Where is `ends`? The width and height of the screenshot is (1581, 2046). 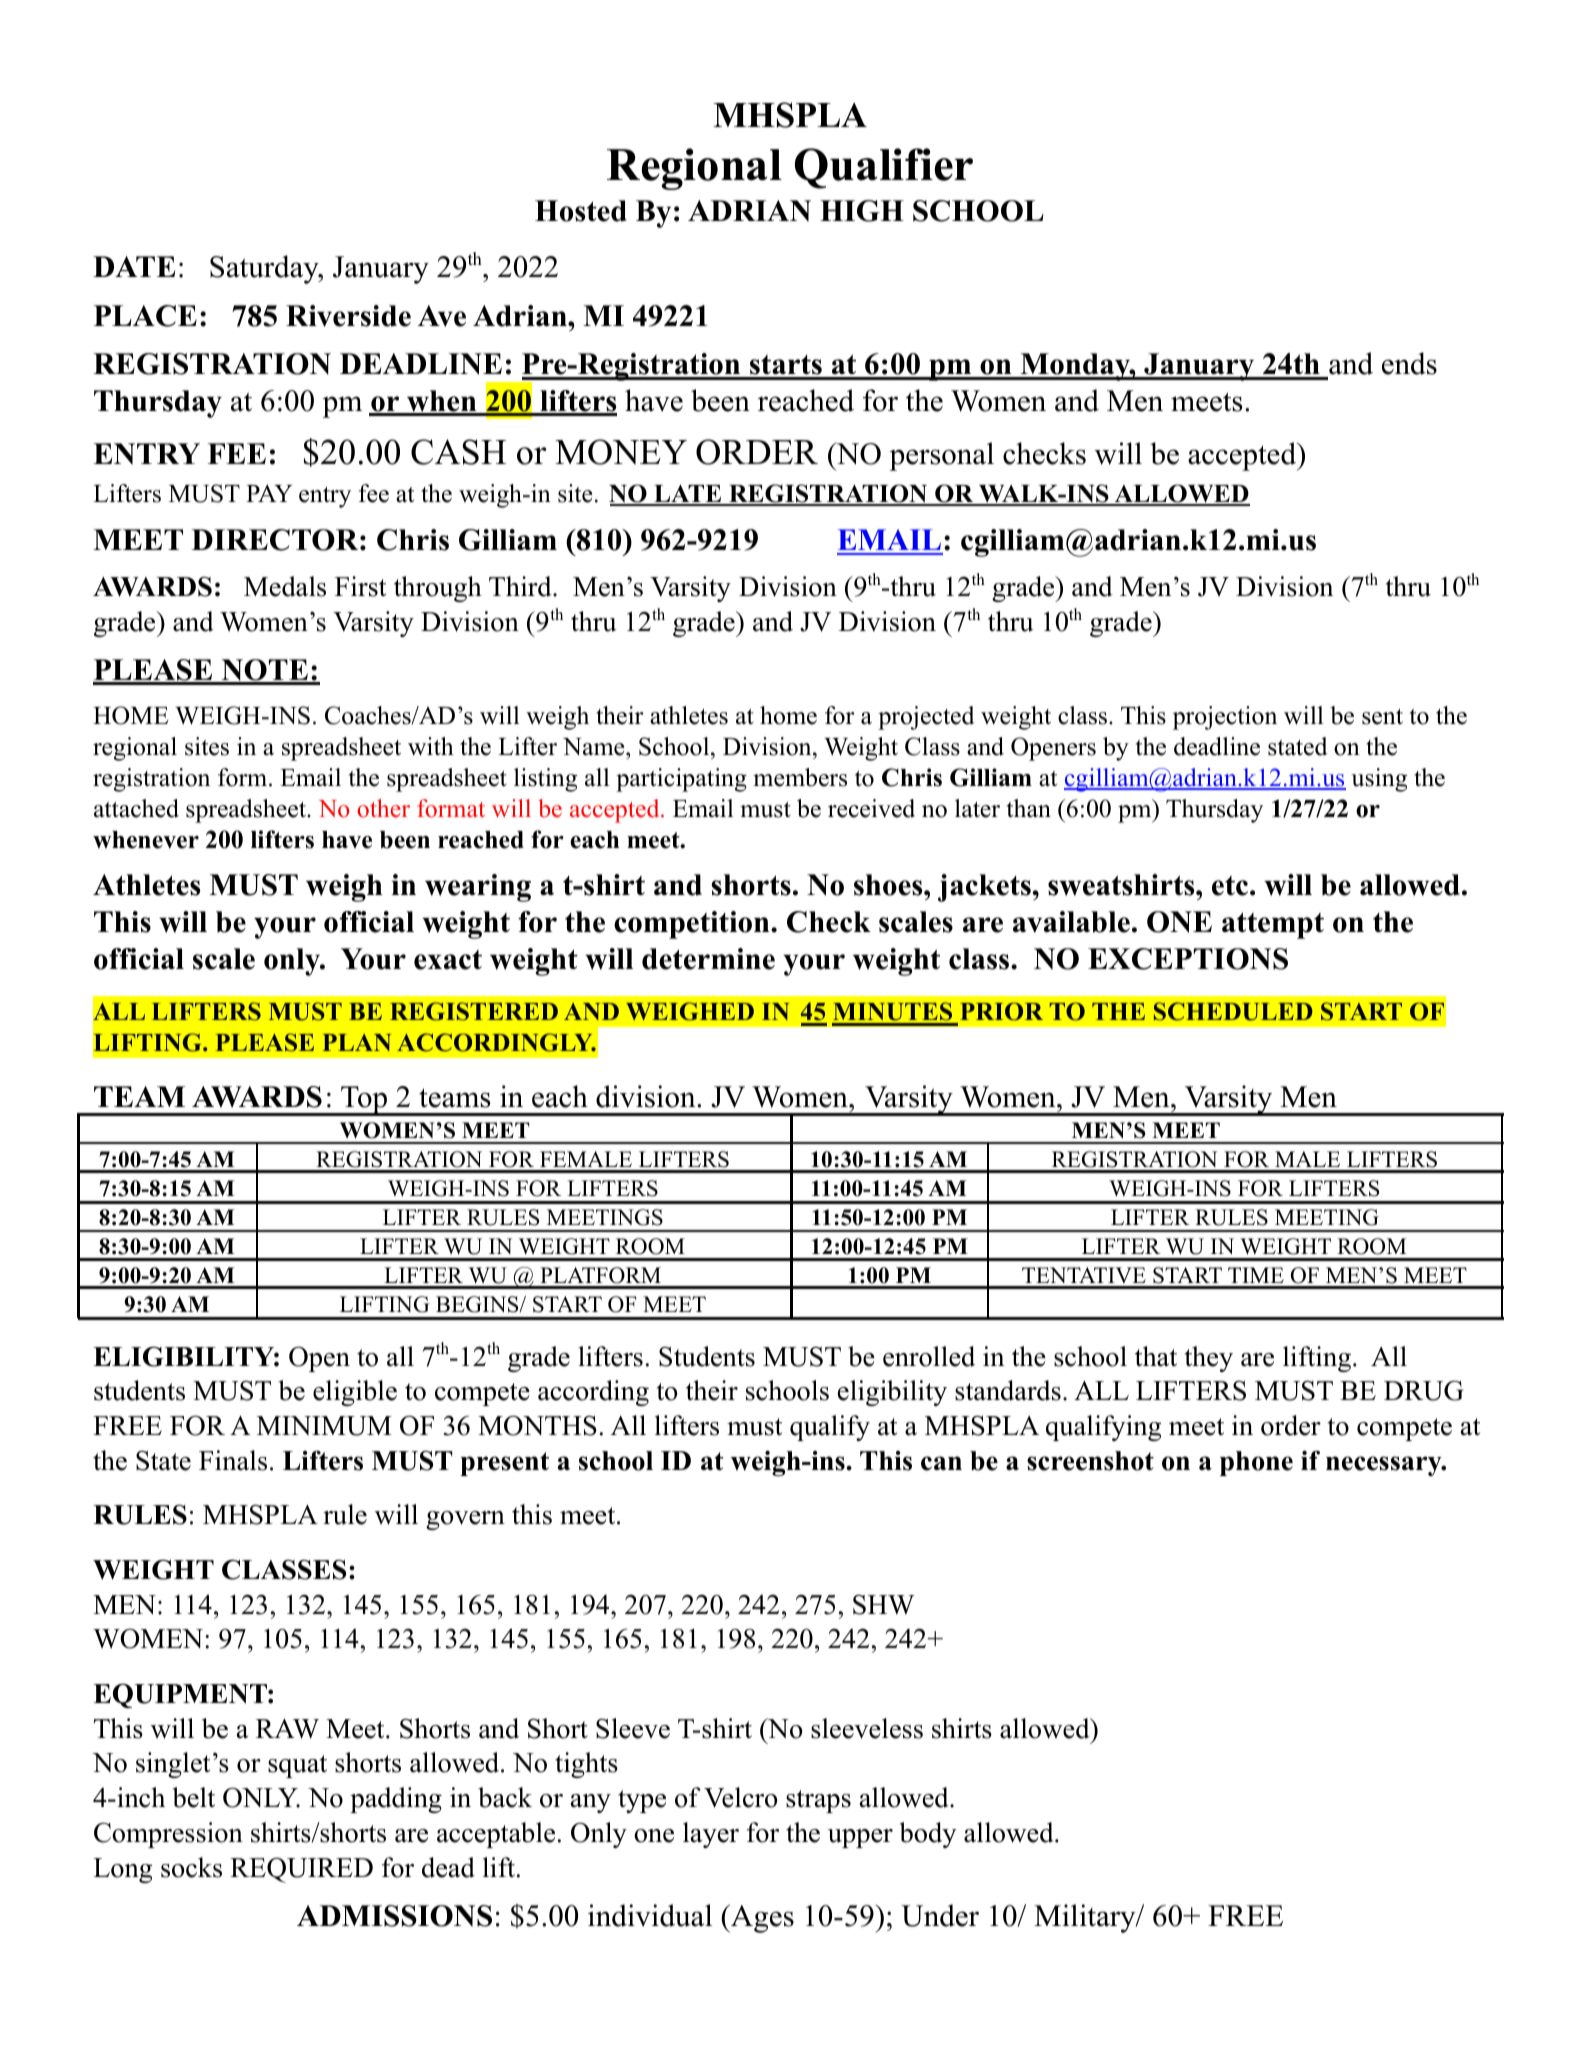 ends is located at coordinates (1409, 363).
